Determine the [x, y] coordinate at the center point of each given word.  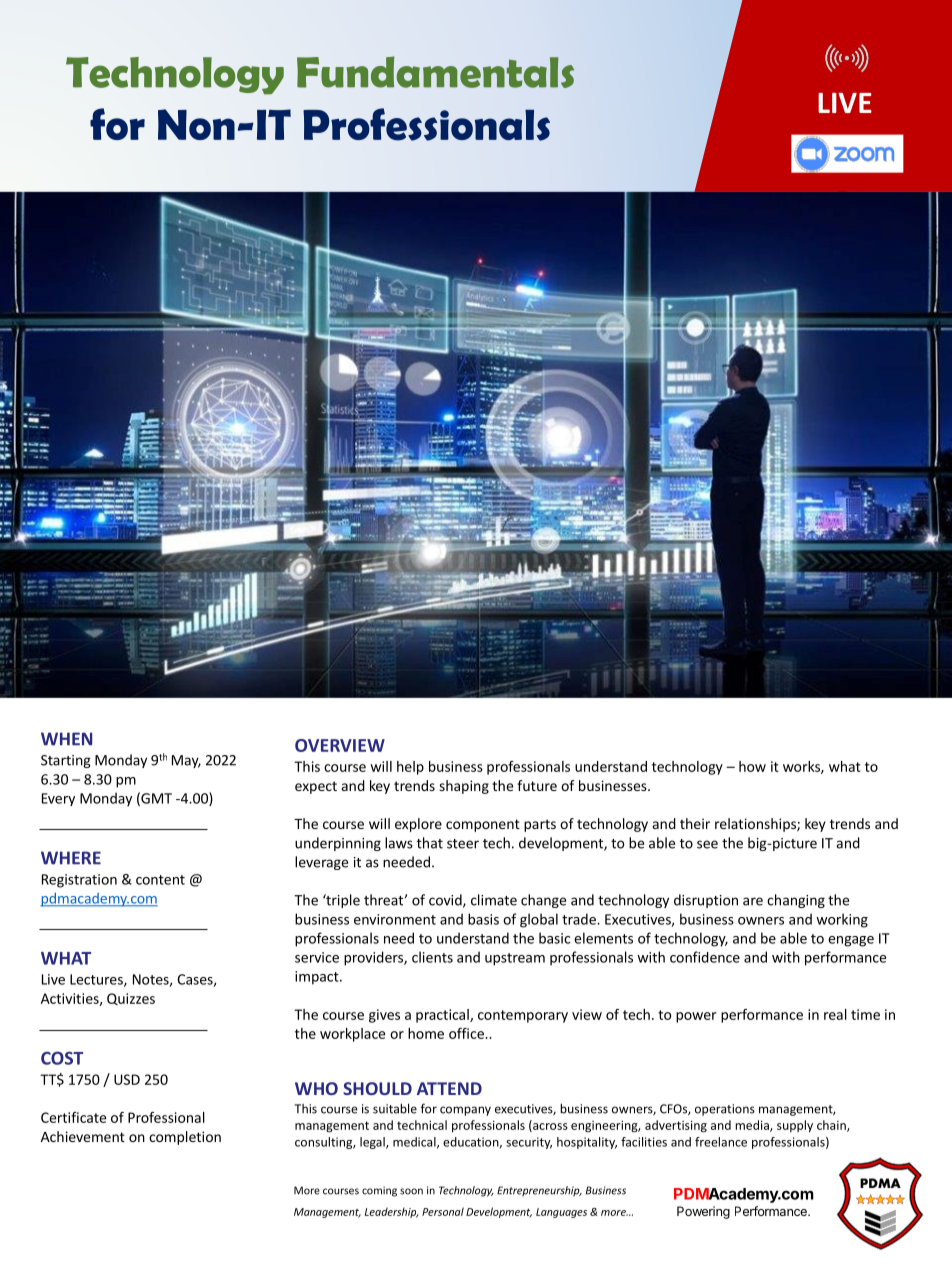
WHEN [66, 739]
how [752, 766]
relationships [756, 825]
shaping [464, 787]
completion [185, 1138]
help [410, 768]
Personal [443, 1211]
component [483, 825]
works [802, 767]
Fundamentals [435, 72]
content [160, 880]
